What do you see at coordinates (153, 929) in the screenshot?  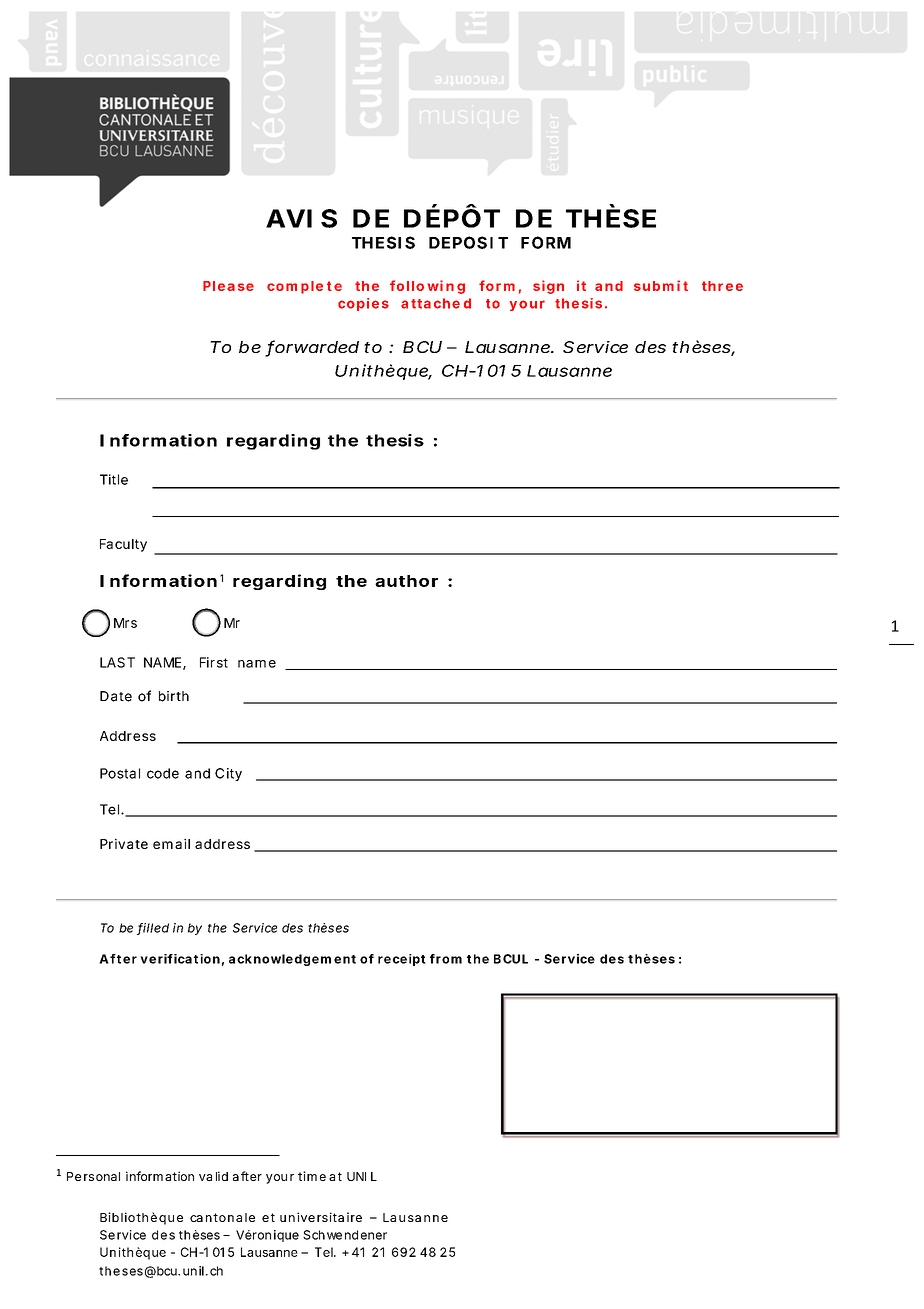 I see `filled` at bounding box center [153, 929].
